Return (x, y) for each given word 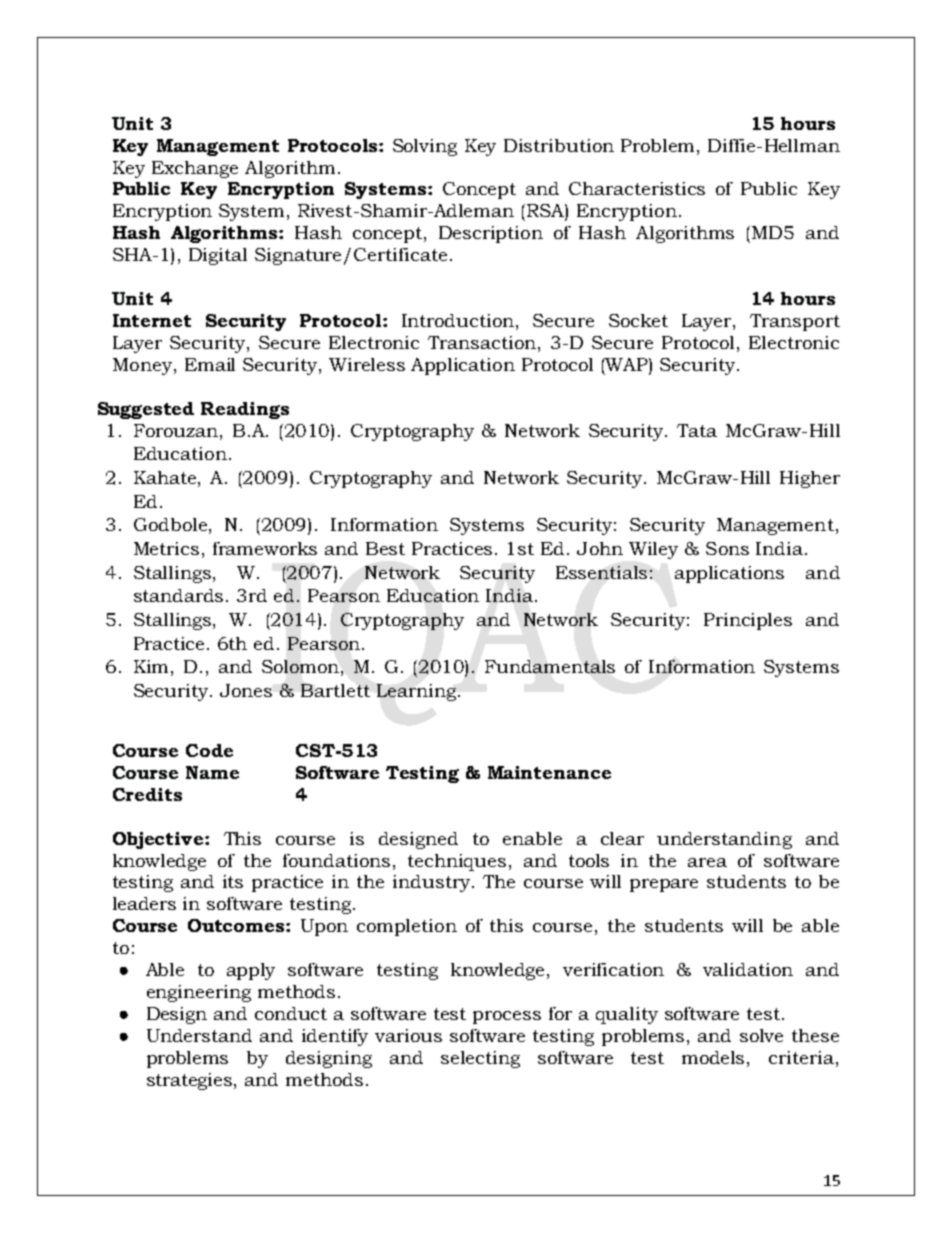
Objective (158, 840)
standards (180, 595)
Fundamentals (550, 666)
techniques (457, 862)
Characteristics (637, 188)
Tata (697, 430)
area (707, 862)
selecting (480, 1059)
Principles (748, 621)
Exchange (195, 169)
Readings (245, 410)
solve (761, 1035)
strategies (191, 1081)
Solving (425, 147)
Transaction (482, 342)
